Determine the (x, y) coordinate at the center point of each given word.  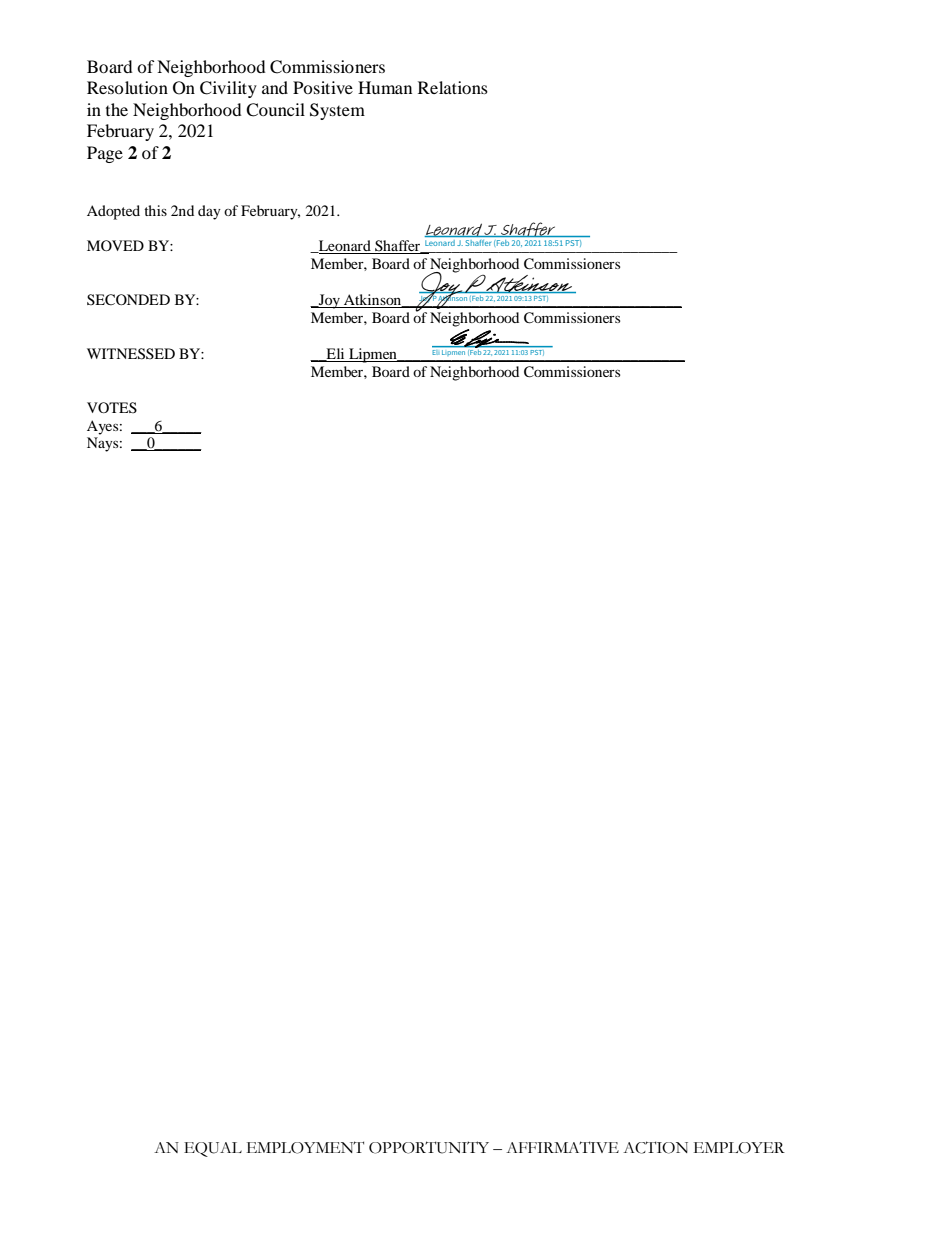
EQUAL (213, 1149)
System (337, 111)
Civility (228, 89)
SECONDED (128, 300)
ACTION (655, 1147)
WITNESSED (131, 354)
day (209, 212)
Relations (453, 87)
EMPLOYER (739, 1148)
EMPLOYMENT (305, 1147)
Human (385, 87)
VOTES (112, 407)
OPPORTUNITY (429, 1147)
